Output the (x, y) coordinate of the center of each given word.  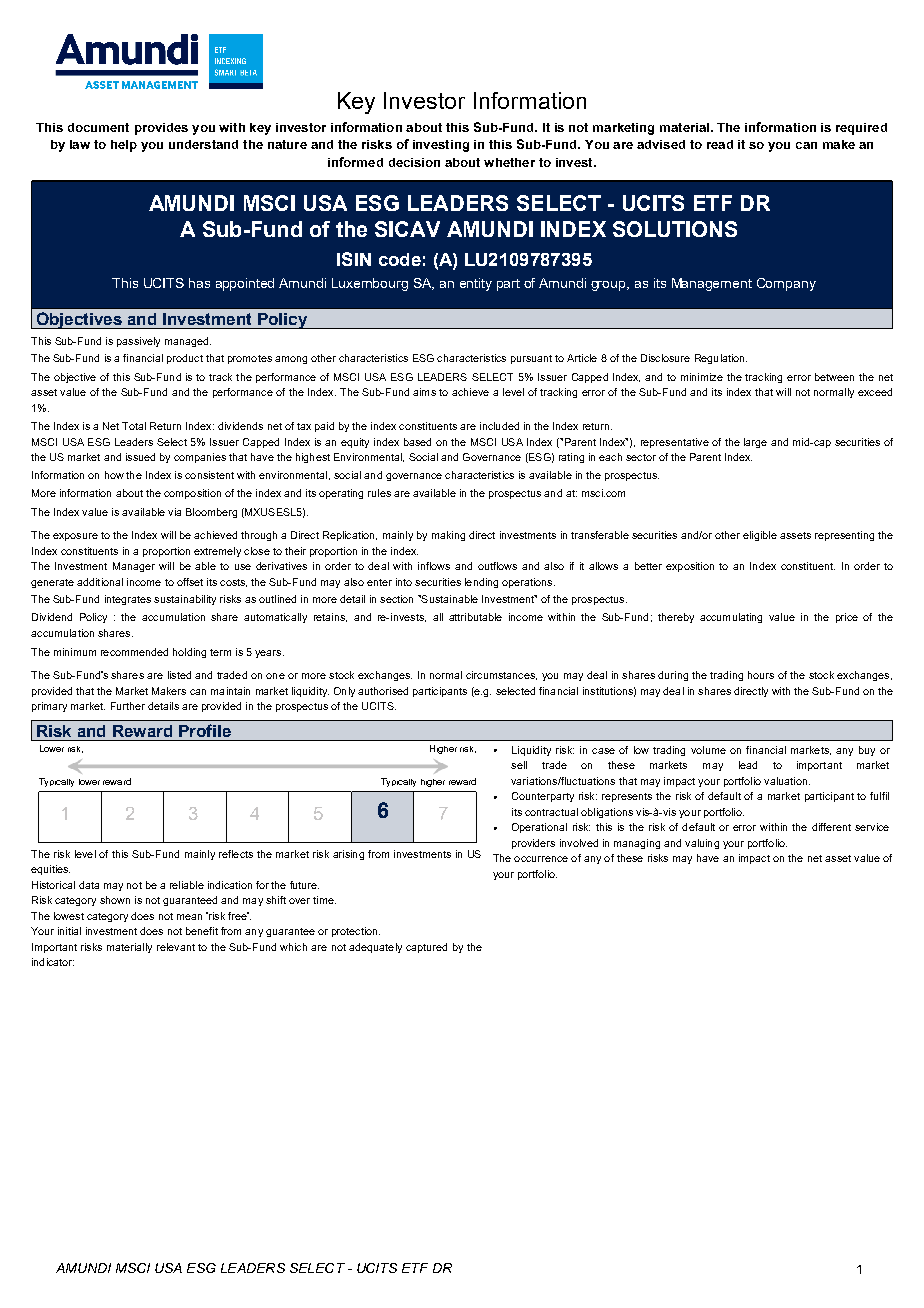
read (720, 144)
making (448, 536)
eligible (760, 536)
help (124, 146)
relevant (176, 947)
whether (509, 162)
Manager (134, 567)
